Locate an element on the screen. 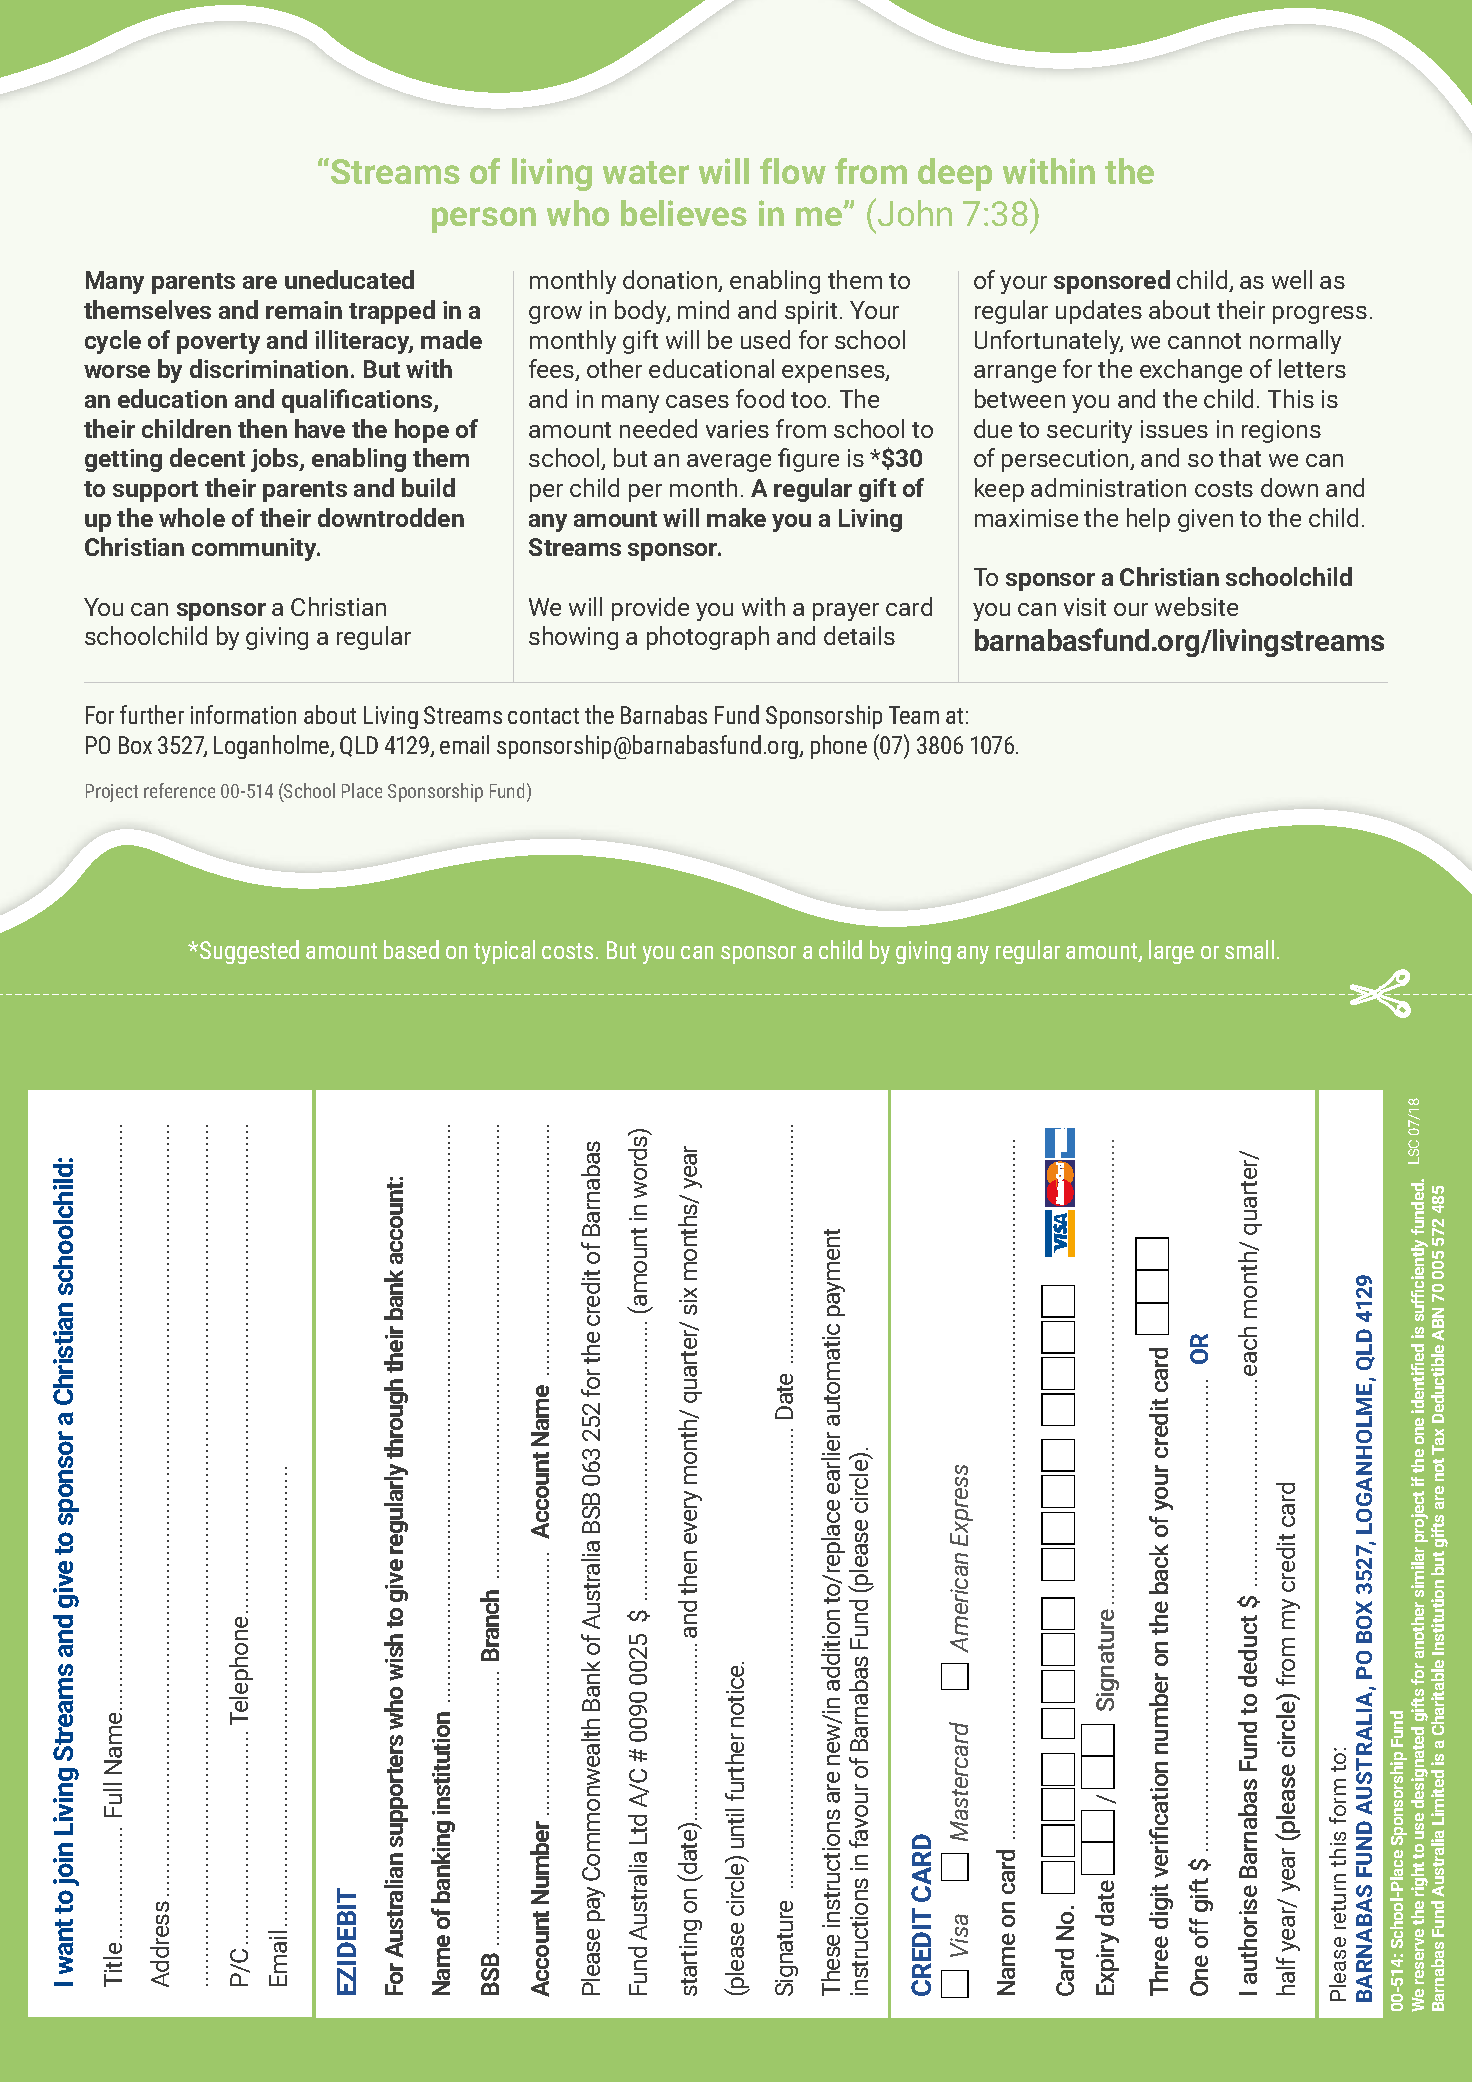  Team is located at coordinates (914, 715).
